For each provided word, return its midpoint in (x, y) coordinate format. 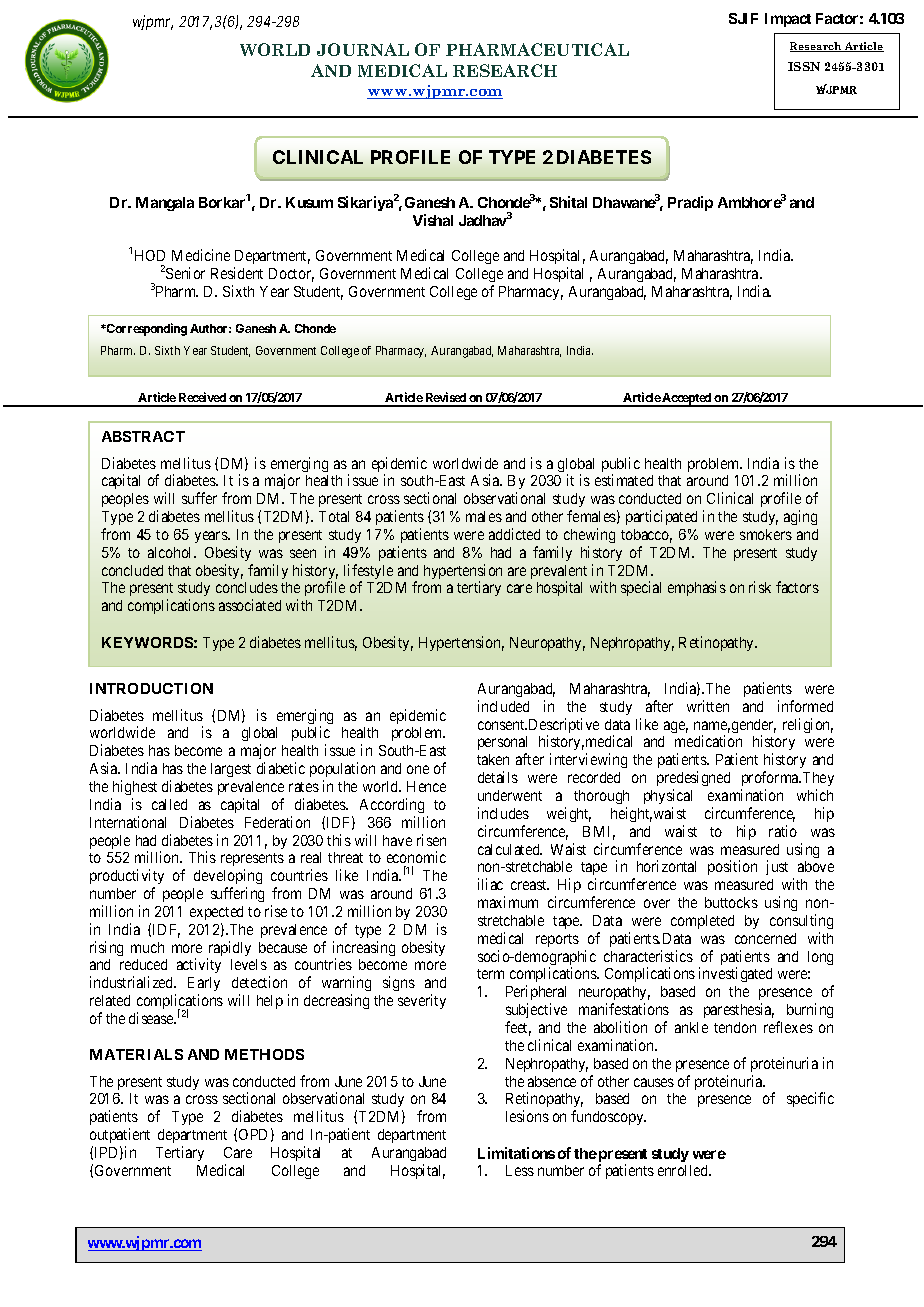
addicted (514, 534)
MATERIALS (136, 1054)
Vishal (433, 220)
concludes (247, 587)
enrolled (684, 1170)
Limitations (516, 1153)
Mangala (165, 204)
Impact (788, 20)
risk (760, 587)
